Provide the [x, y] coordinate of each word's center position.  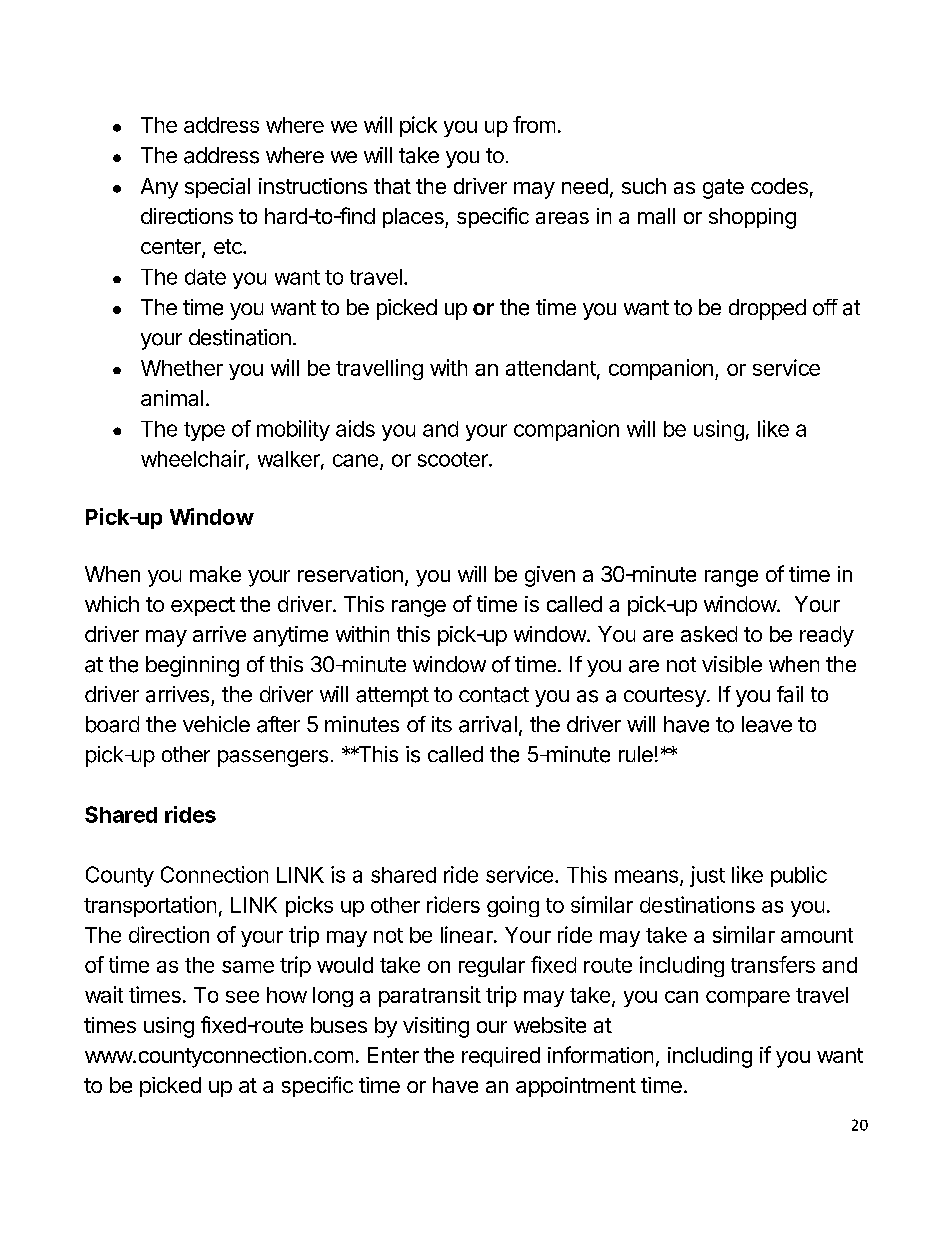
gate [723, 189]
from [534, 124]
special [217, 188]
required [501, 1057]
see [242, 997]
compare [748, 999]
